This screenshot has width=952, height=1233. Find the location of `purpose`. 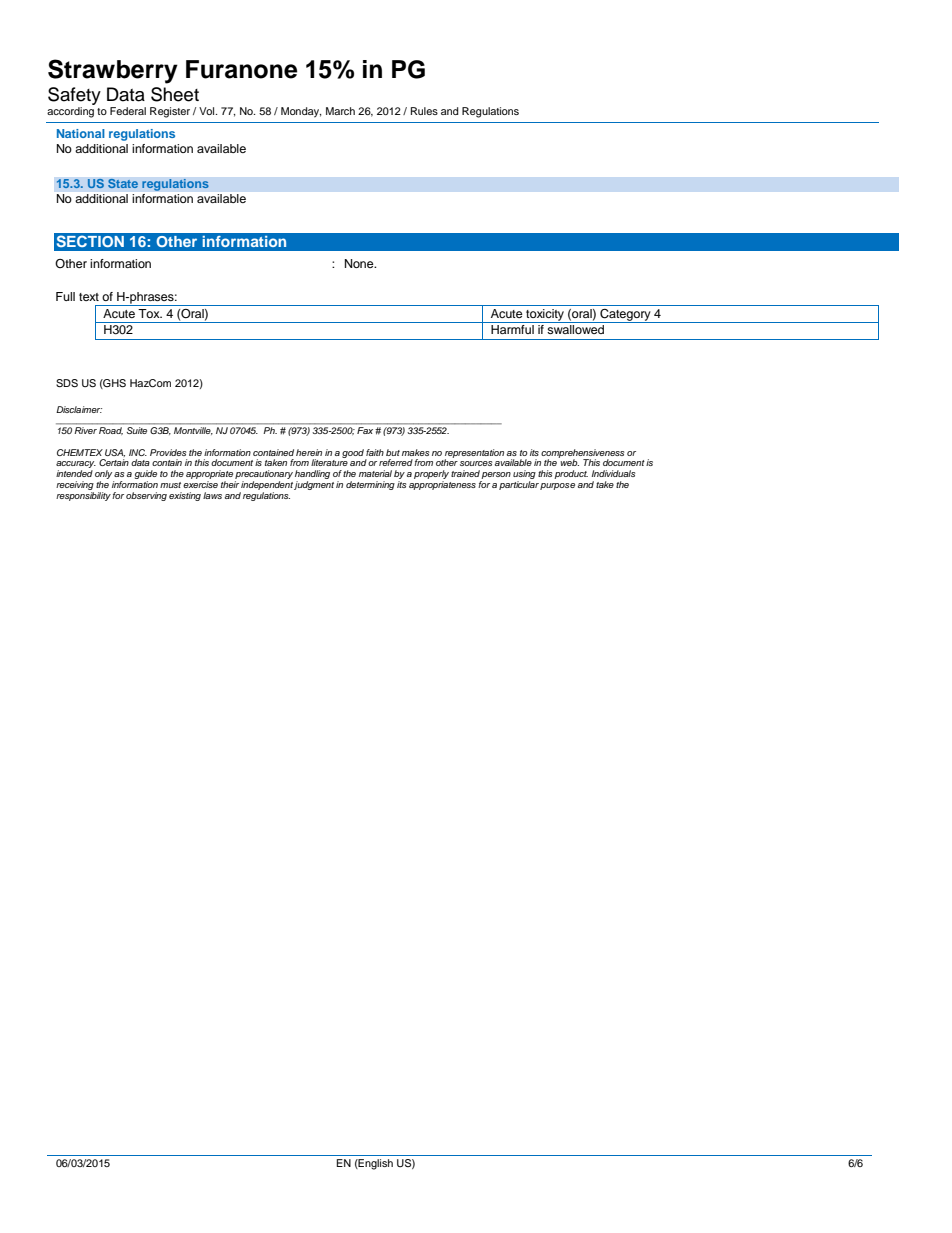

purpose is located at coordinates (557, 486).
